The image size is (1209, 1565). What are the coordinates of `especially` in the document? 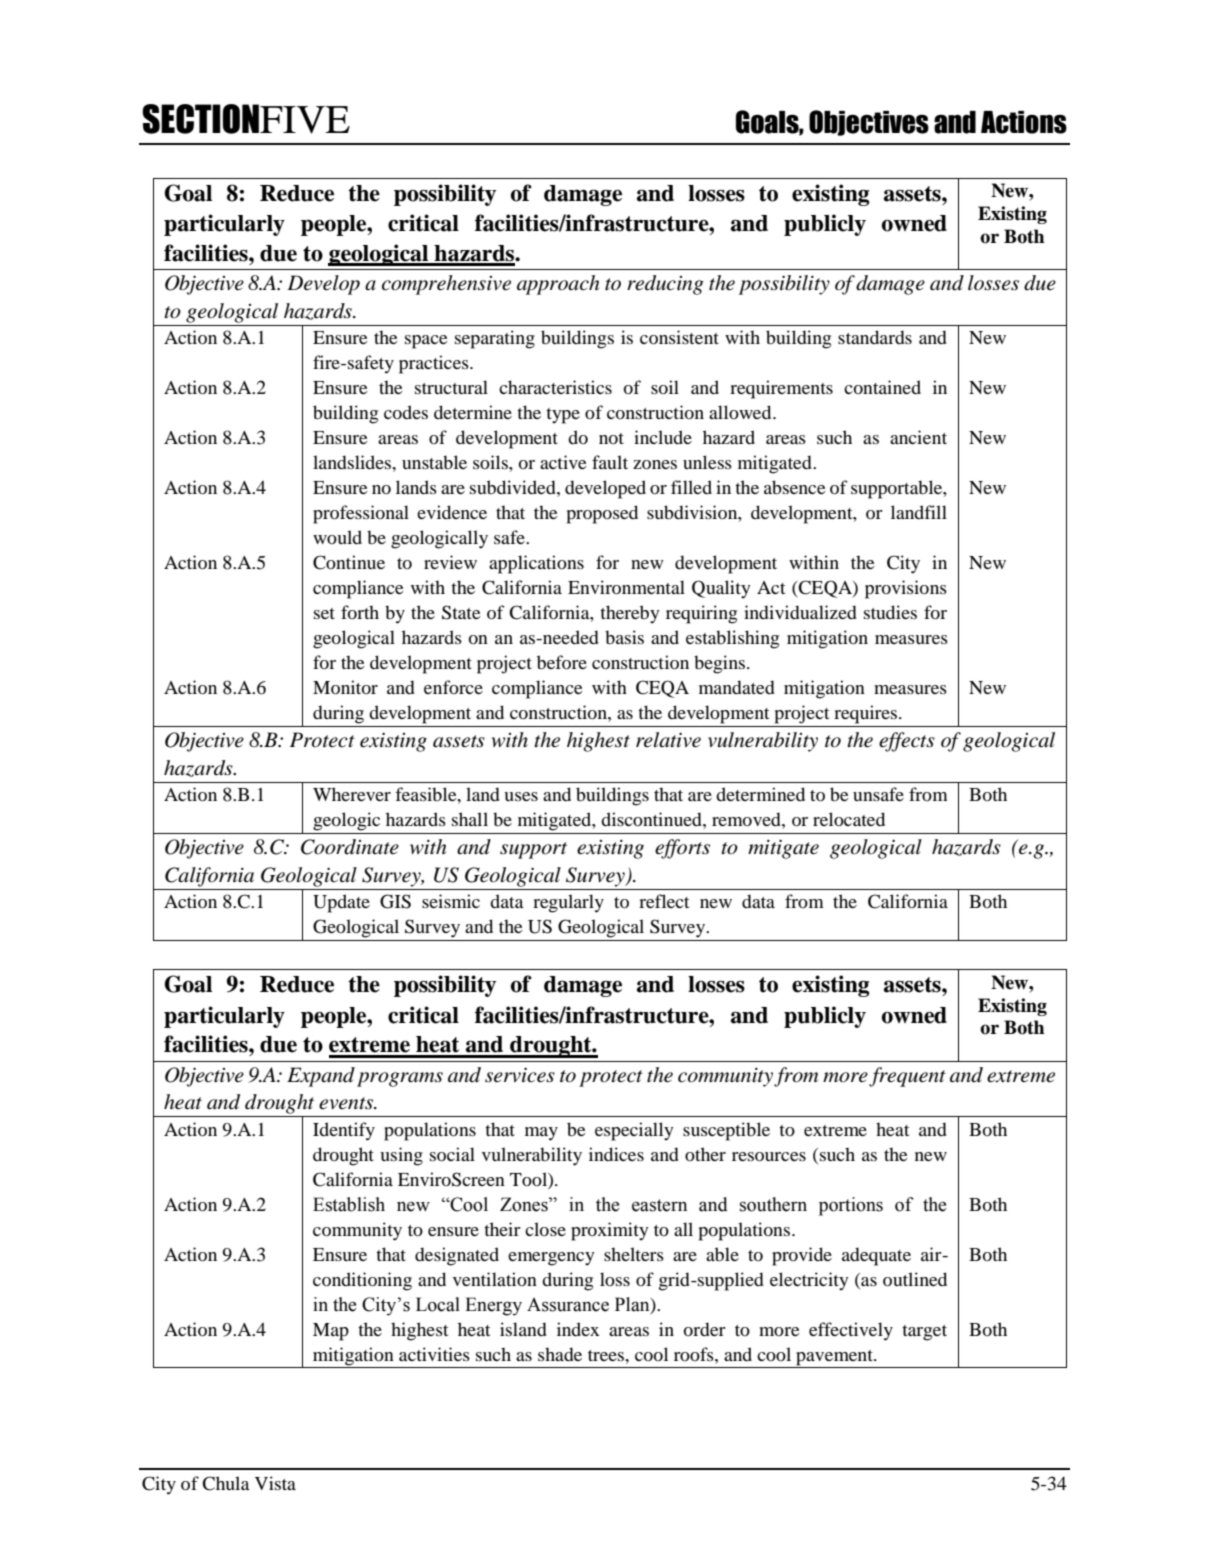 It's located at (634, 1131).
